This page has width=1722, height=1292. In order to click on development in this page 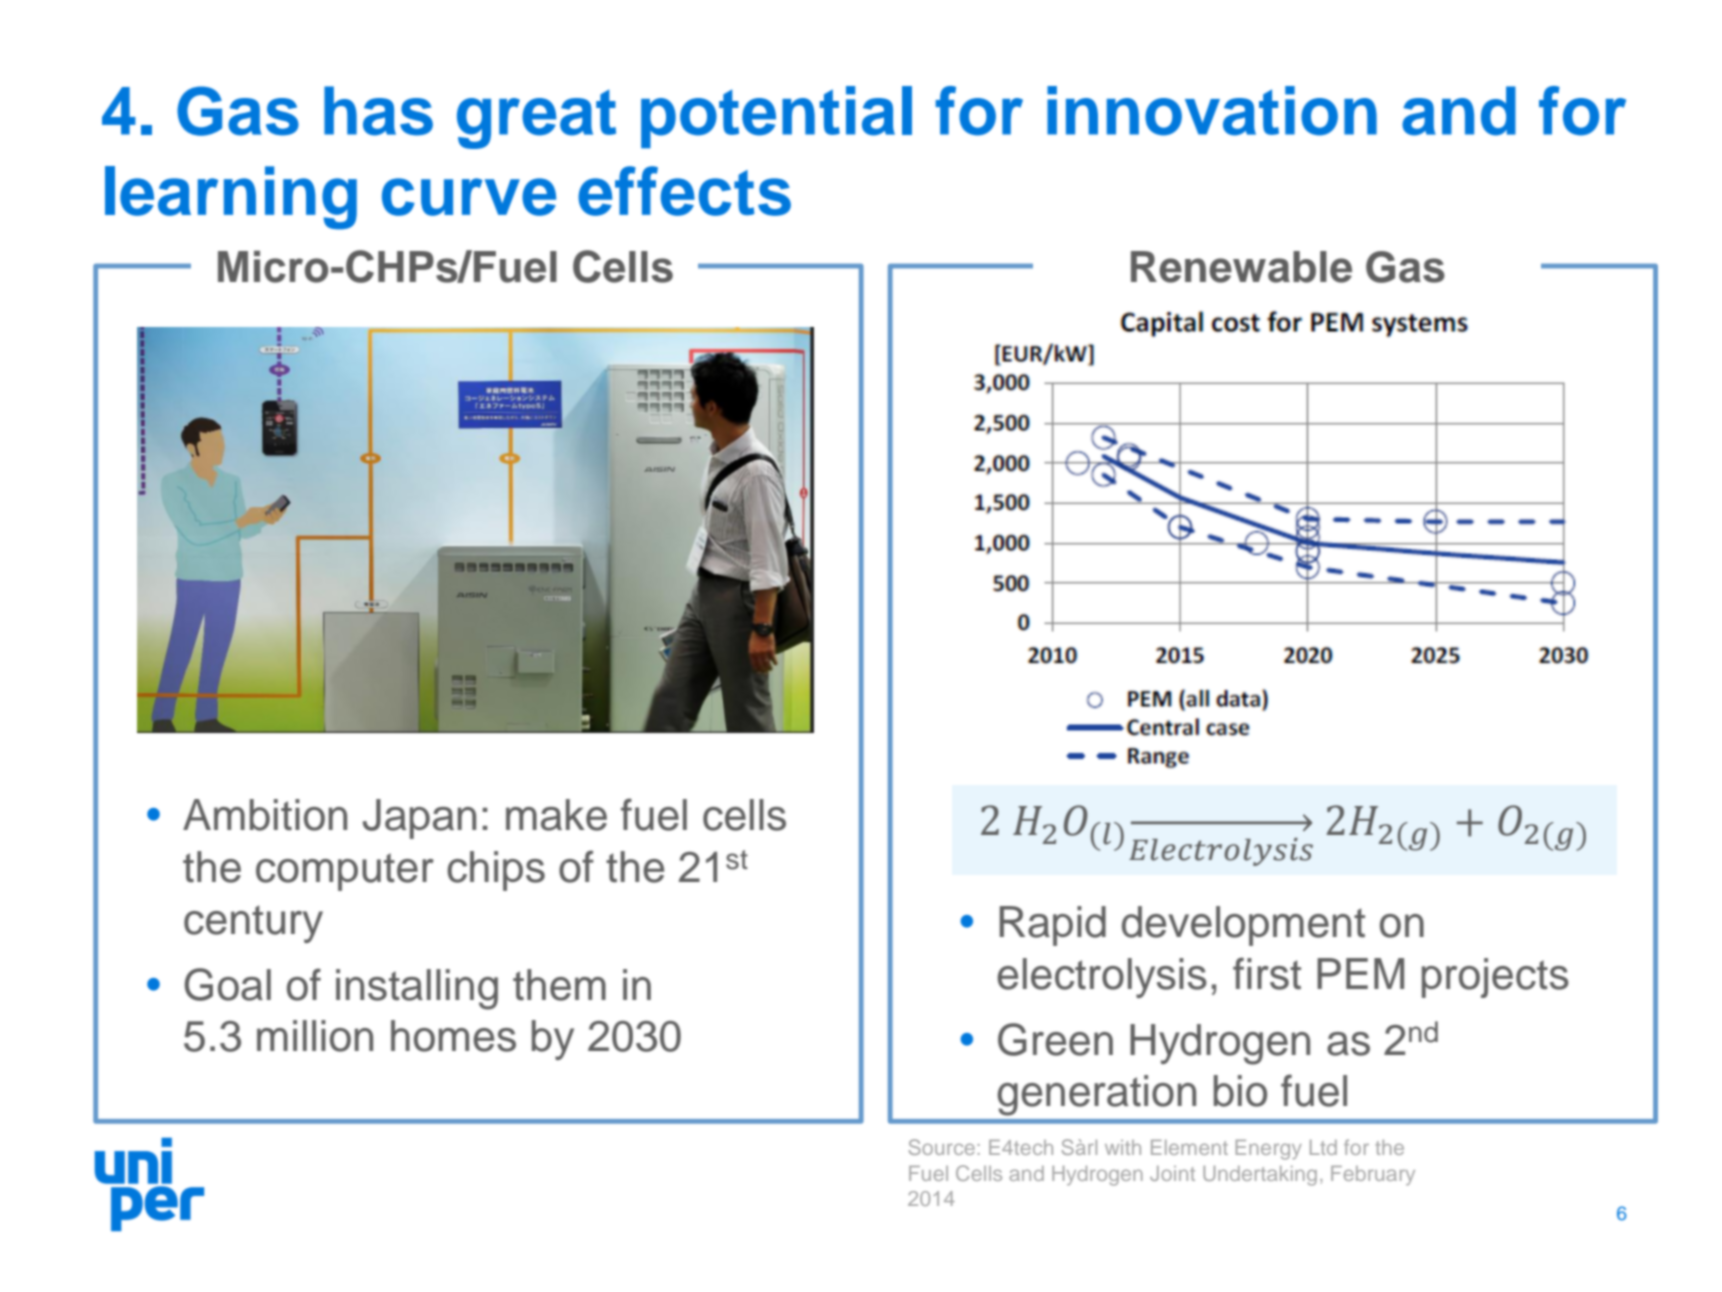, I will do `click(1243, 926)`.
